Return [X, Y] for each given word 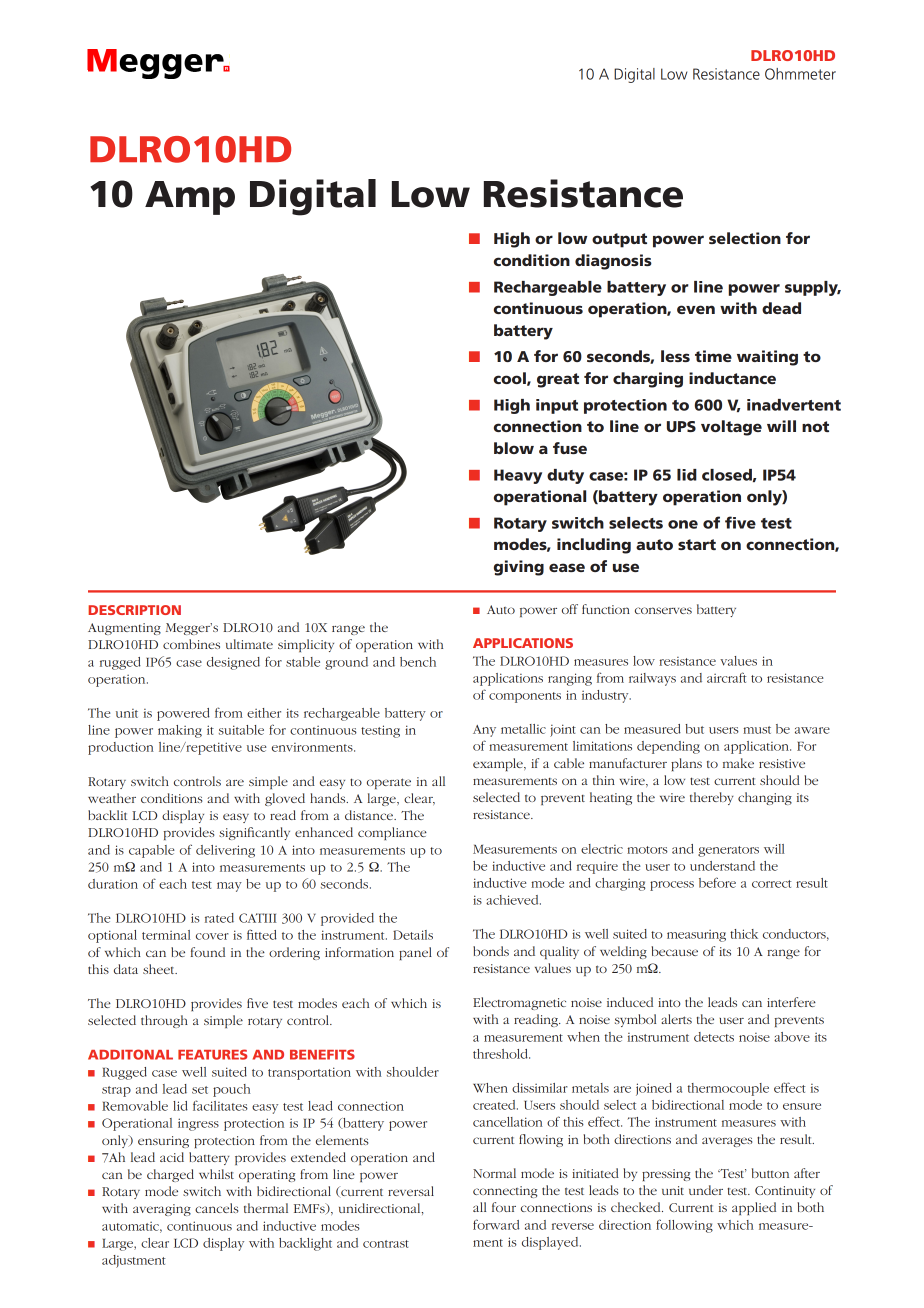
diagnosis [613, 262]
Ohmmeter [800, 74]
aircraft [727, 677]
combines [191, 644]
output [619, 240]
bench [418, 662]
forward [496, 1224]
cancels [217, 1208]
